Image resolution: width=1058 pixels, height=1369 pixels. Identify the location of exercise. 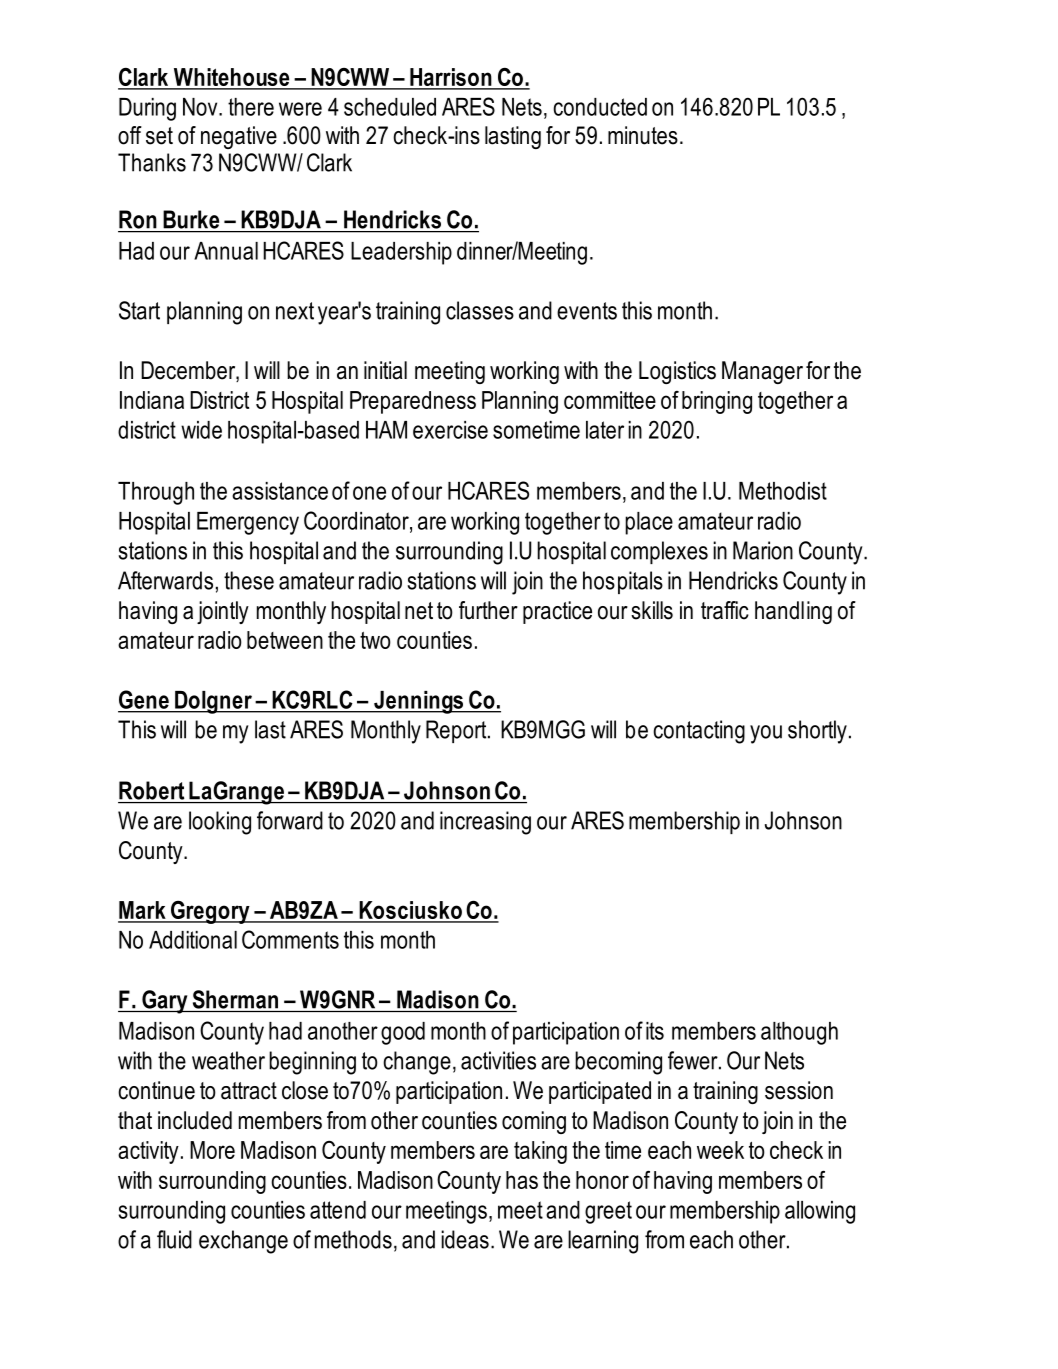
(450, 430).
